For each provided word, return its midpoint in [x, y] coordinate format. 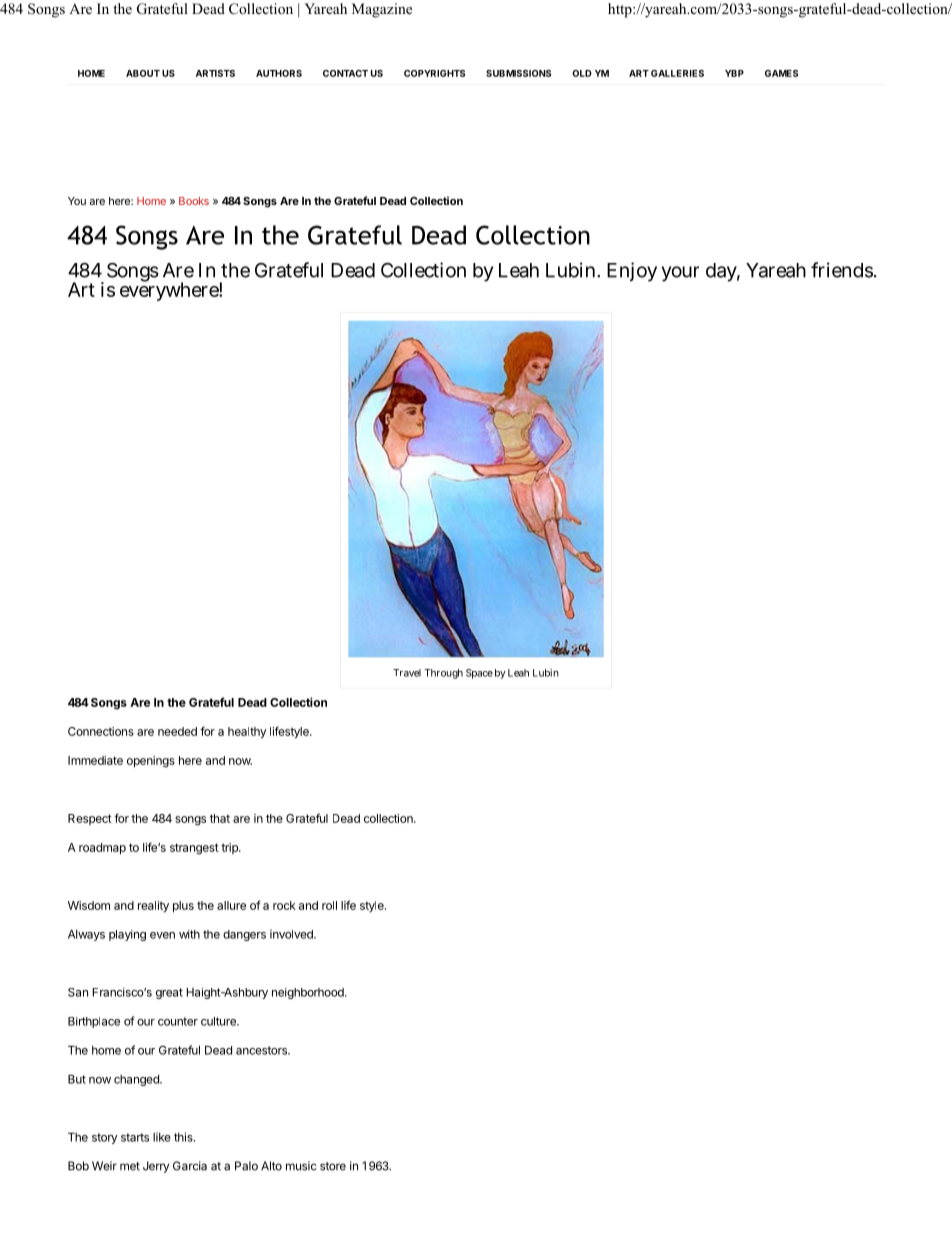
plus [183, 906]
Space [479, 674]
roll [329, 905]
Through [443, 674]
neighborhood [309, 993]
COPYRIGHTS [434, 73]
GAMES [781, 73]
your [680, 274]
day [723, 272]
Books [194, 201]
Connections [101, 731]
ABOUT [143, 73]
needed [177, 731]
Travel [407, 673]
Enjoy [632, 272]
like [162, 1137]
